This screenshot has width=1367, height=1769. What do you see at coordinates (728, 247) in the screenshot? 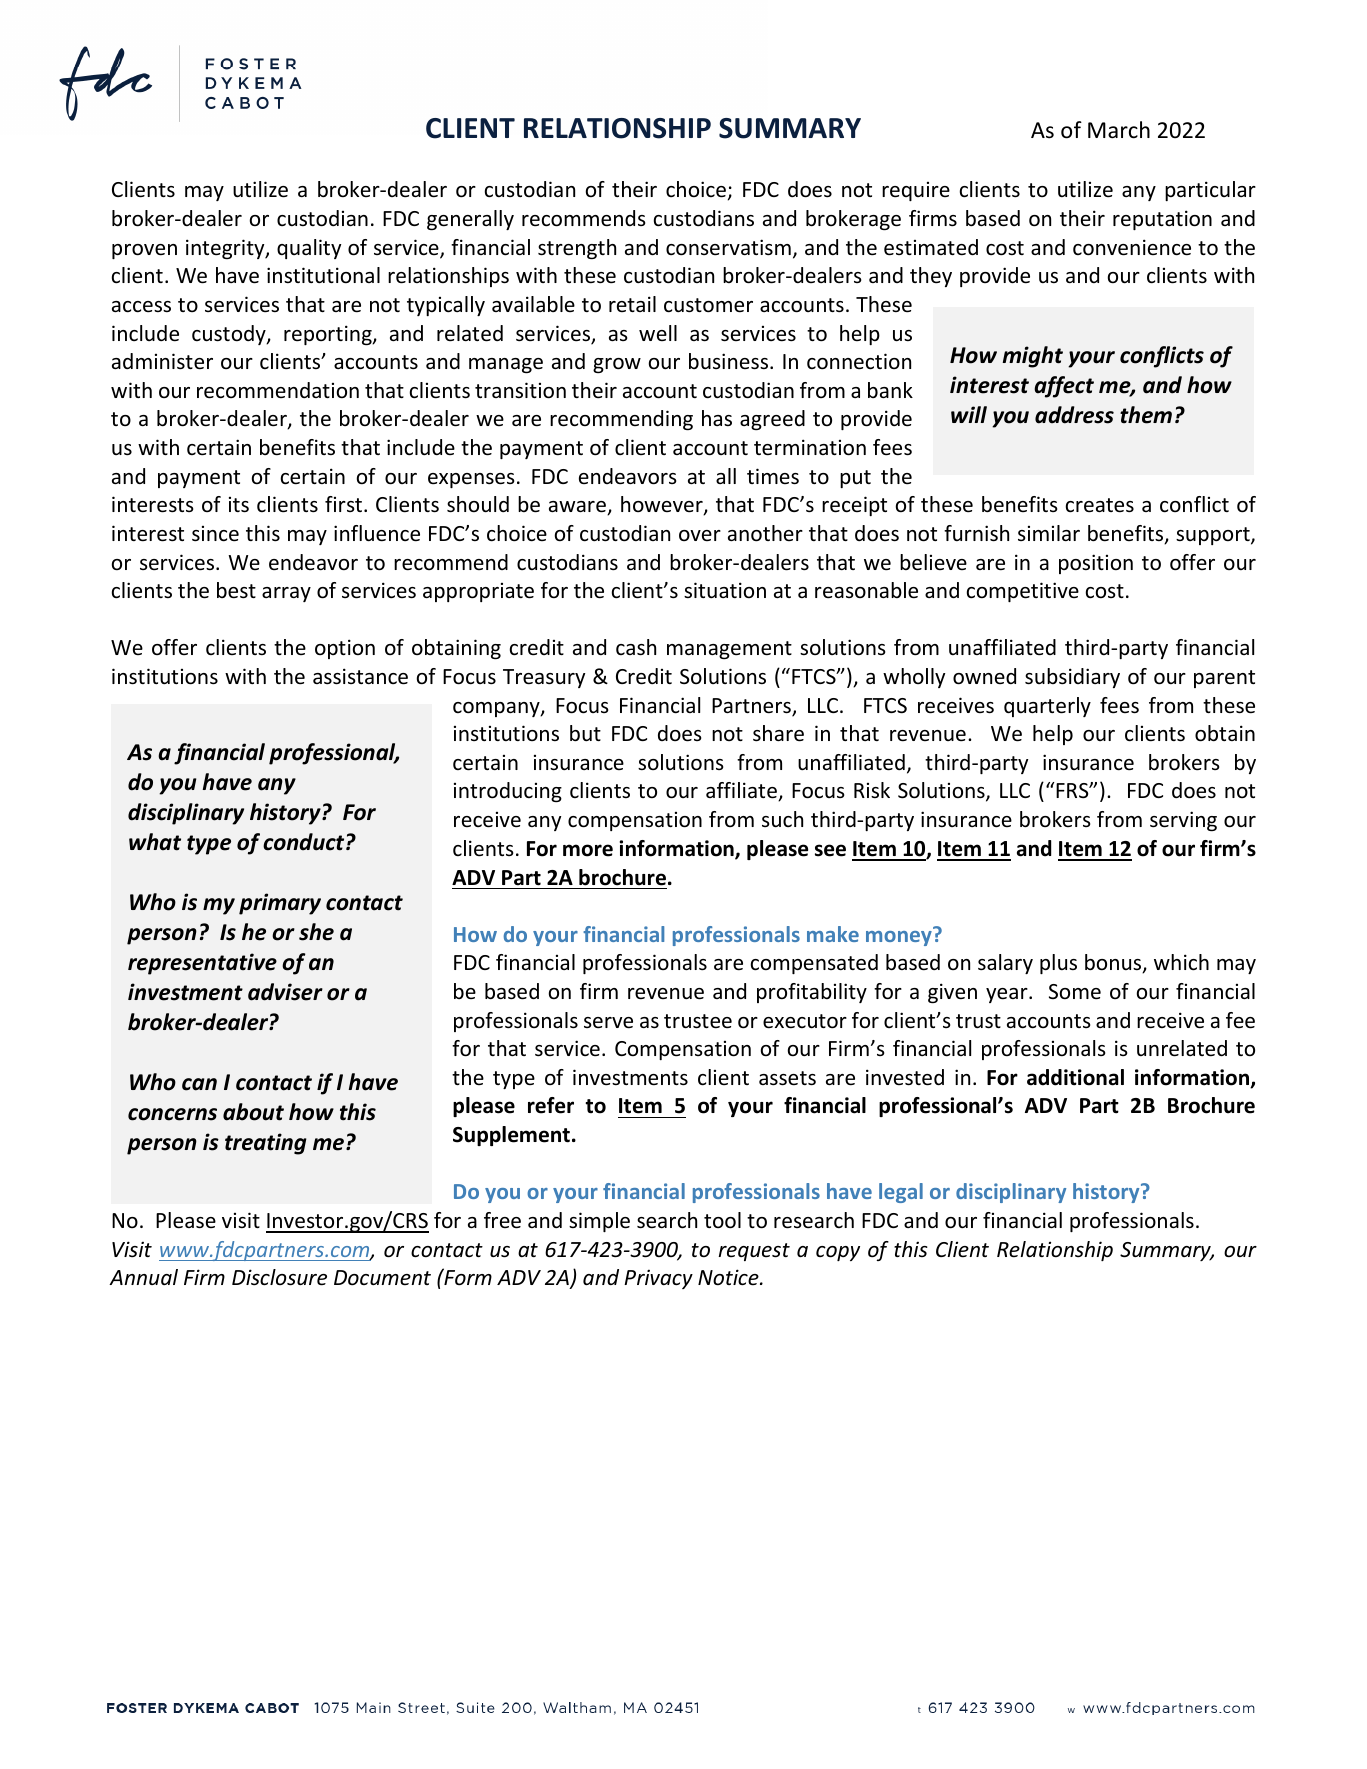
I see `conservatism` at bounding box center [728, 247].
